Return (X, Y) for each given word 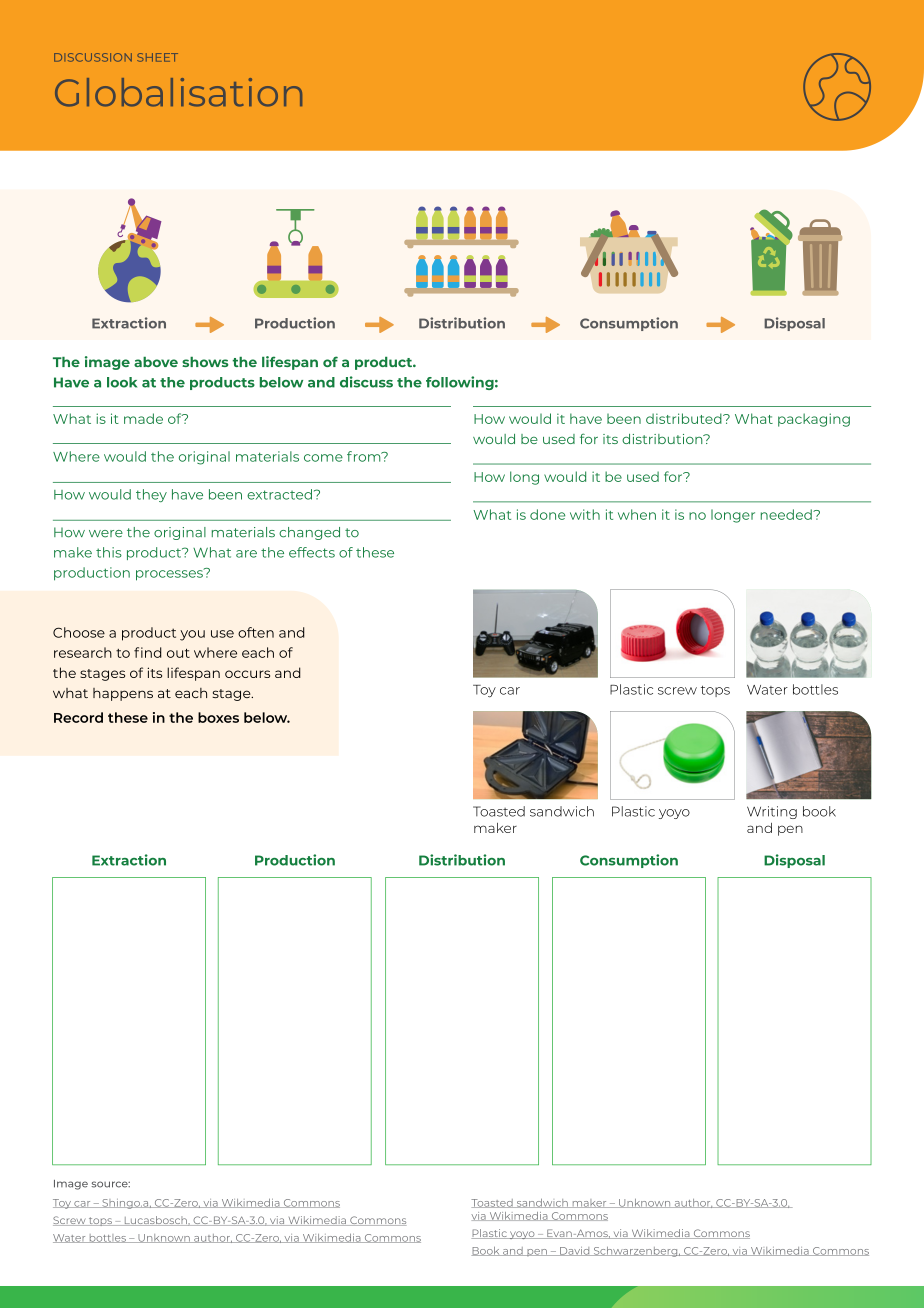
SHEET (157, 57)
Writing (772, 812)
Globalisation (178, 92)
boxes (218, 717)
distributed (685, 418)
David (575, 1251)
